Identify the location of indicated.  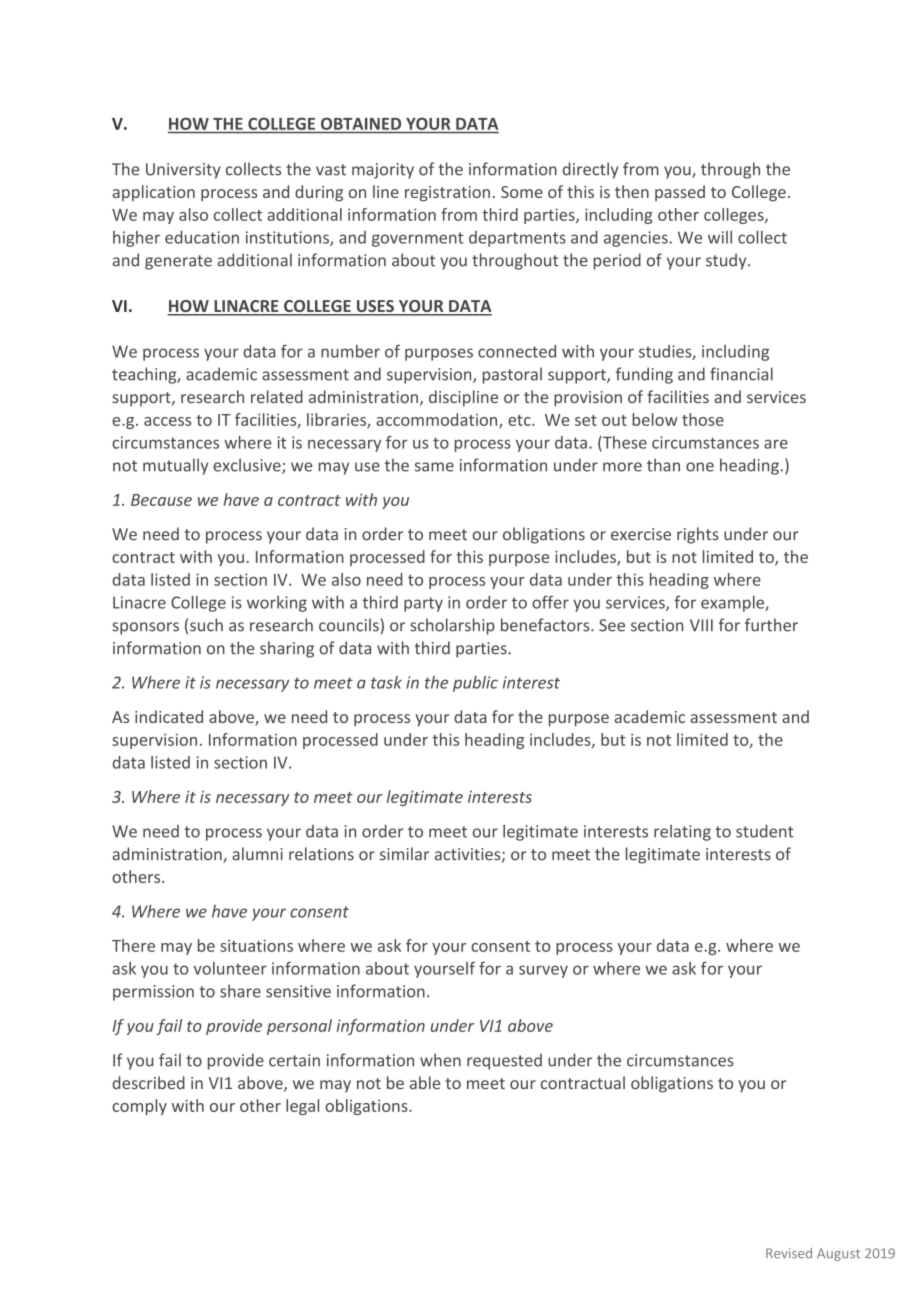
(169, 716).
